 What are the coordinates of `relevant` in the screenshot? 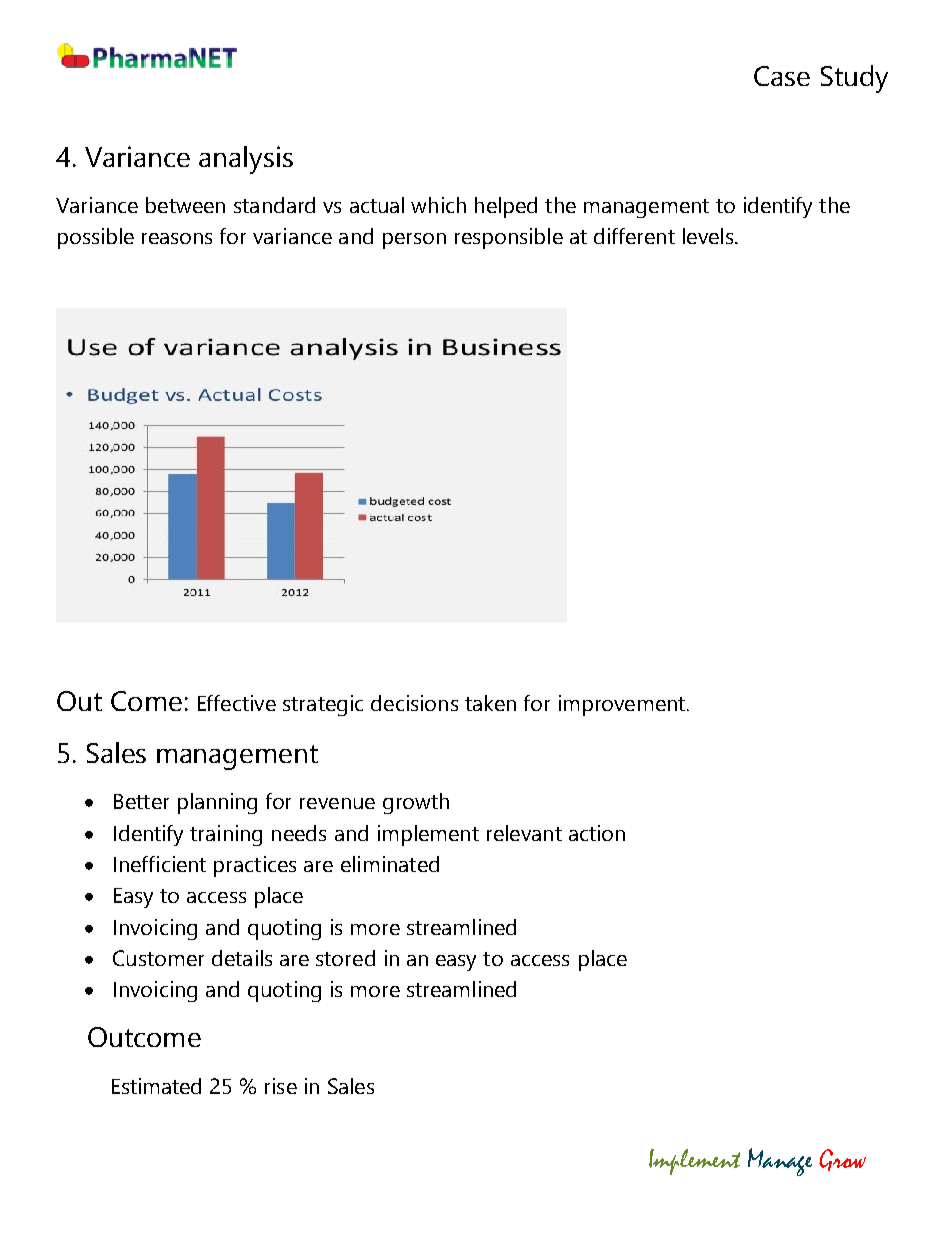 It's located at (524, 833).
